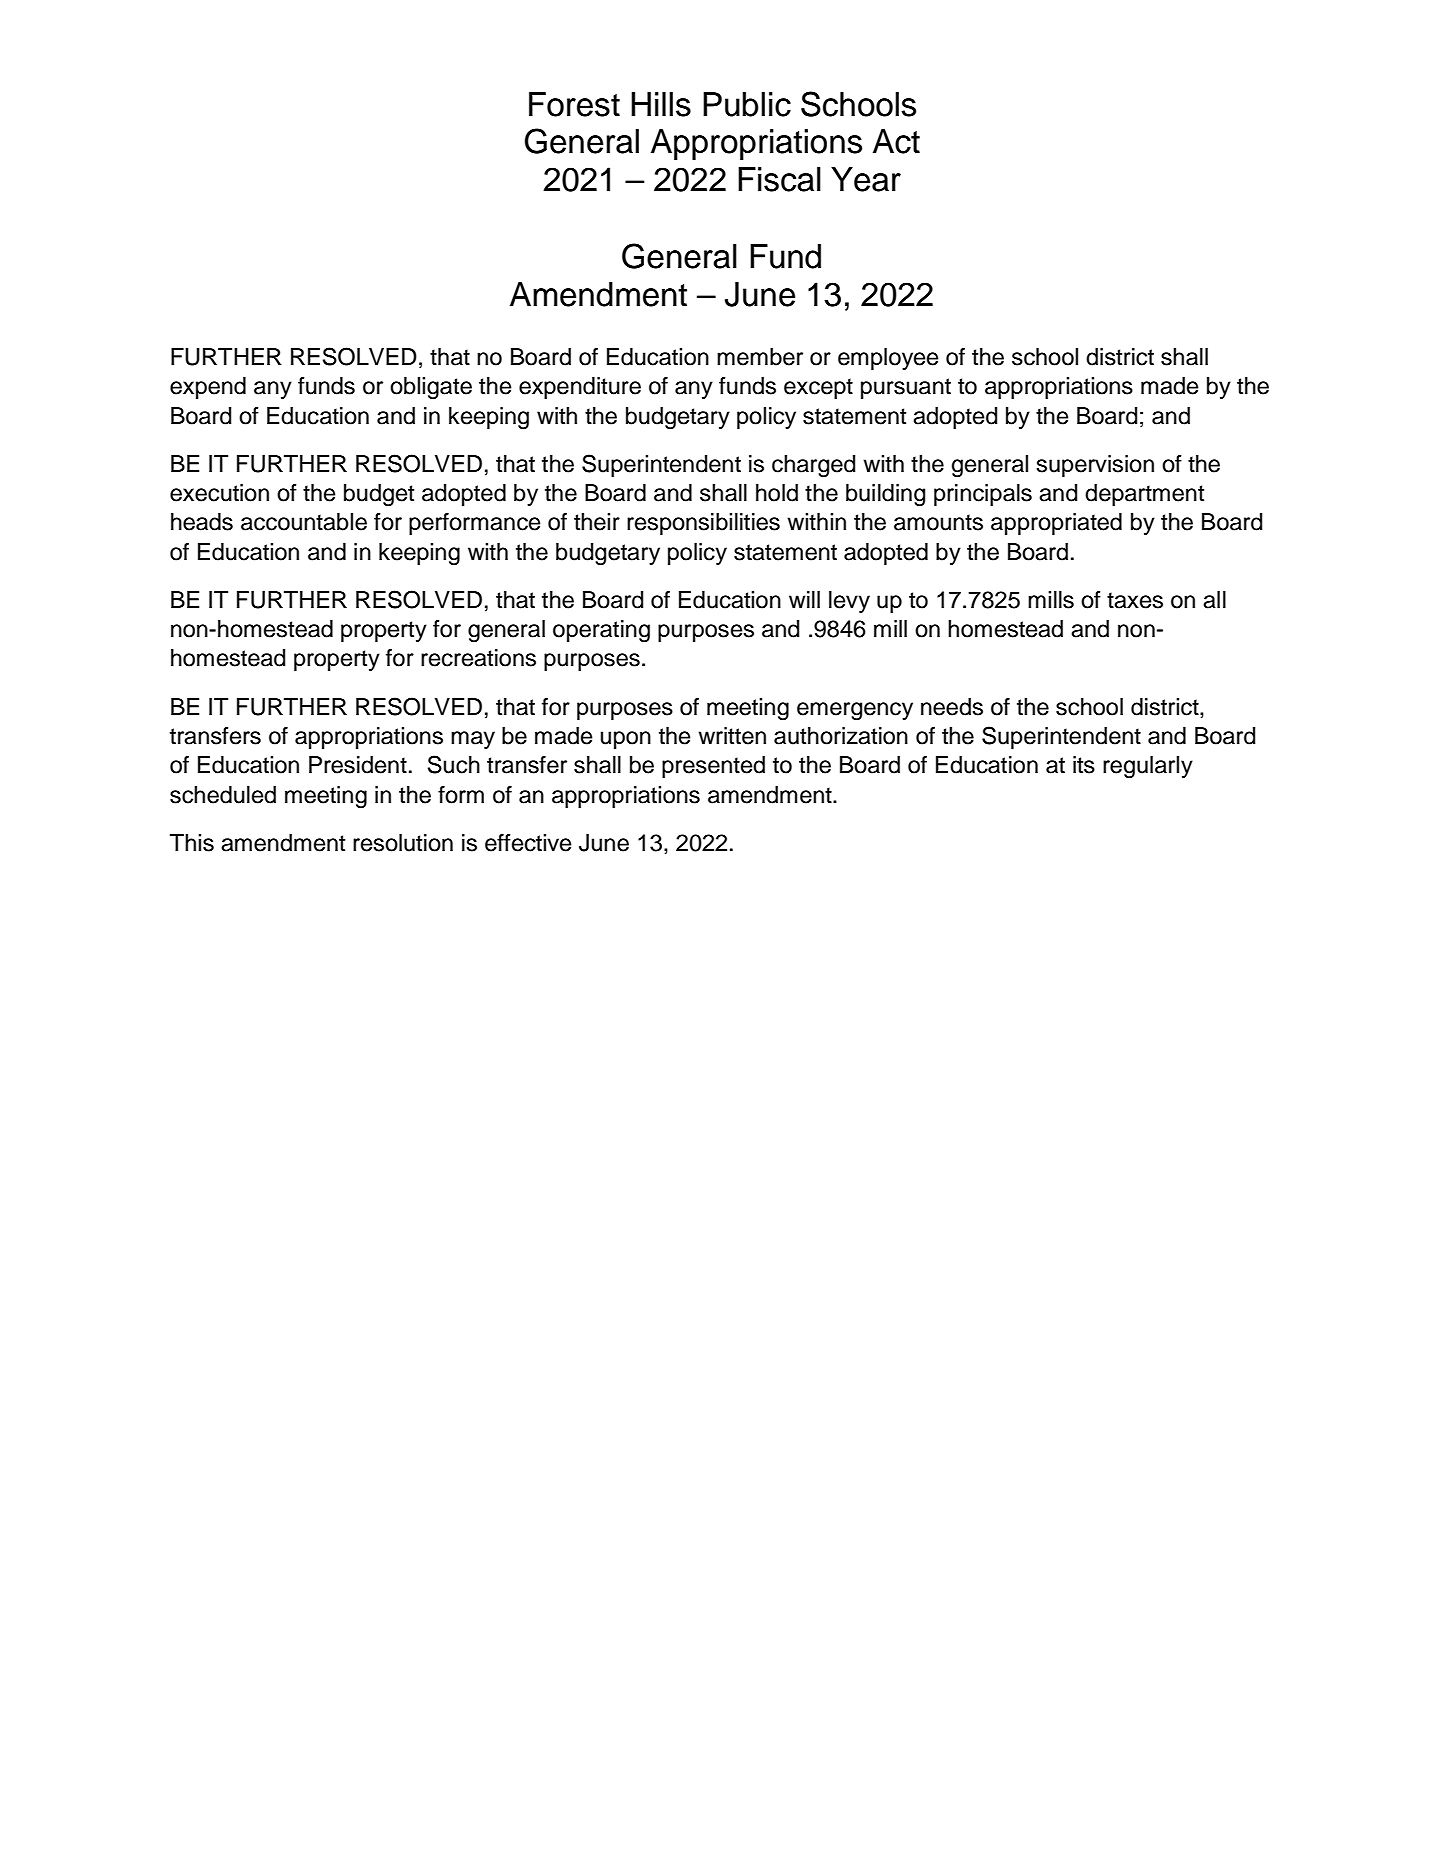 The width and height of the screenshot is (1444, 1869). Describe the element at coordinates (223, 795) in the screenshot. I see `scheduled` at that location.
